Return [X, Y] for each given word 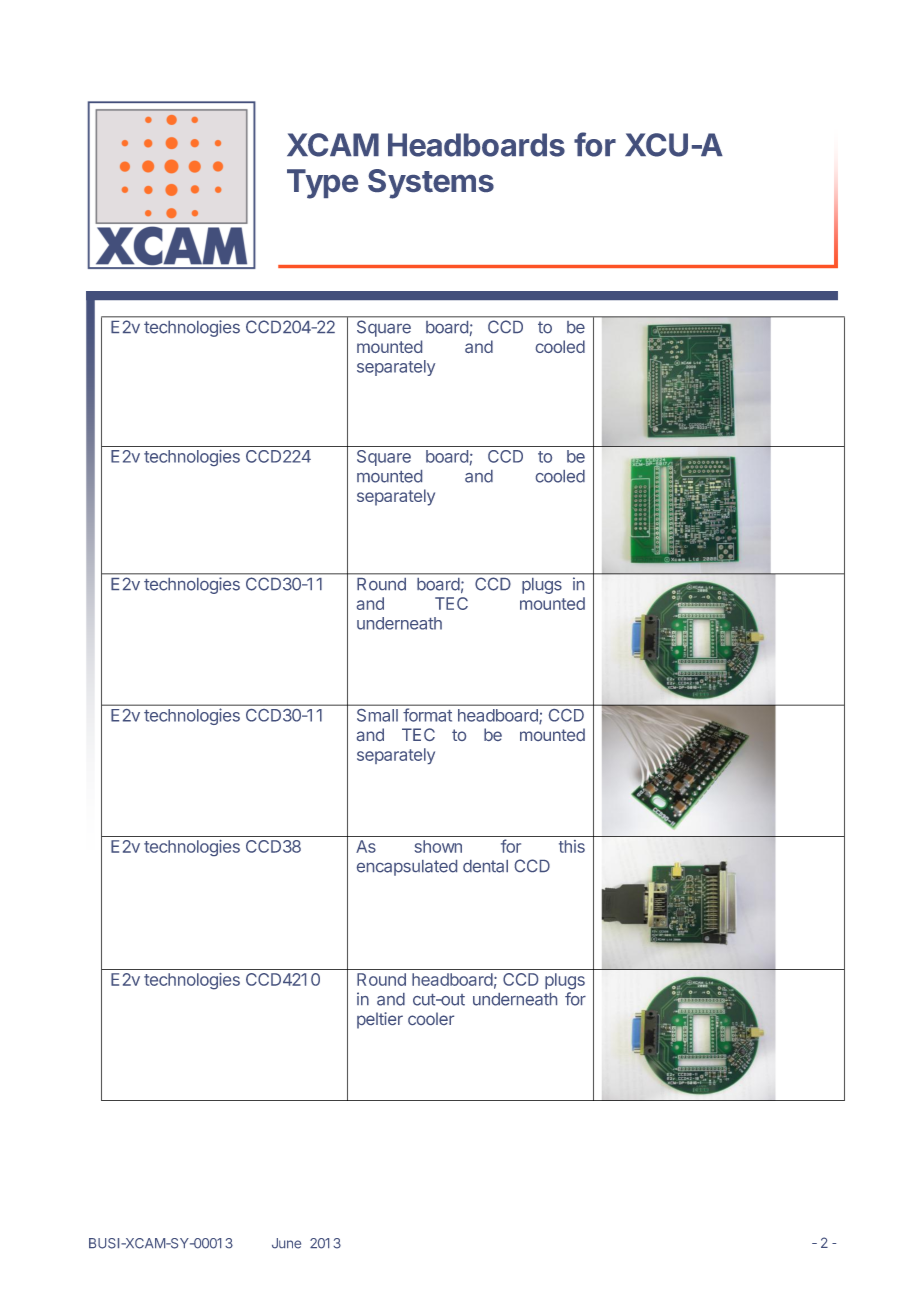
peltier [380, 1020]
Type [322, 184]
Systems [431, 184]
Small [377, 715]
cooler [431, 1018]
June [286, 1243]
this [572, 846]
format [427, 715]
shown [438, 846]
